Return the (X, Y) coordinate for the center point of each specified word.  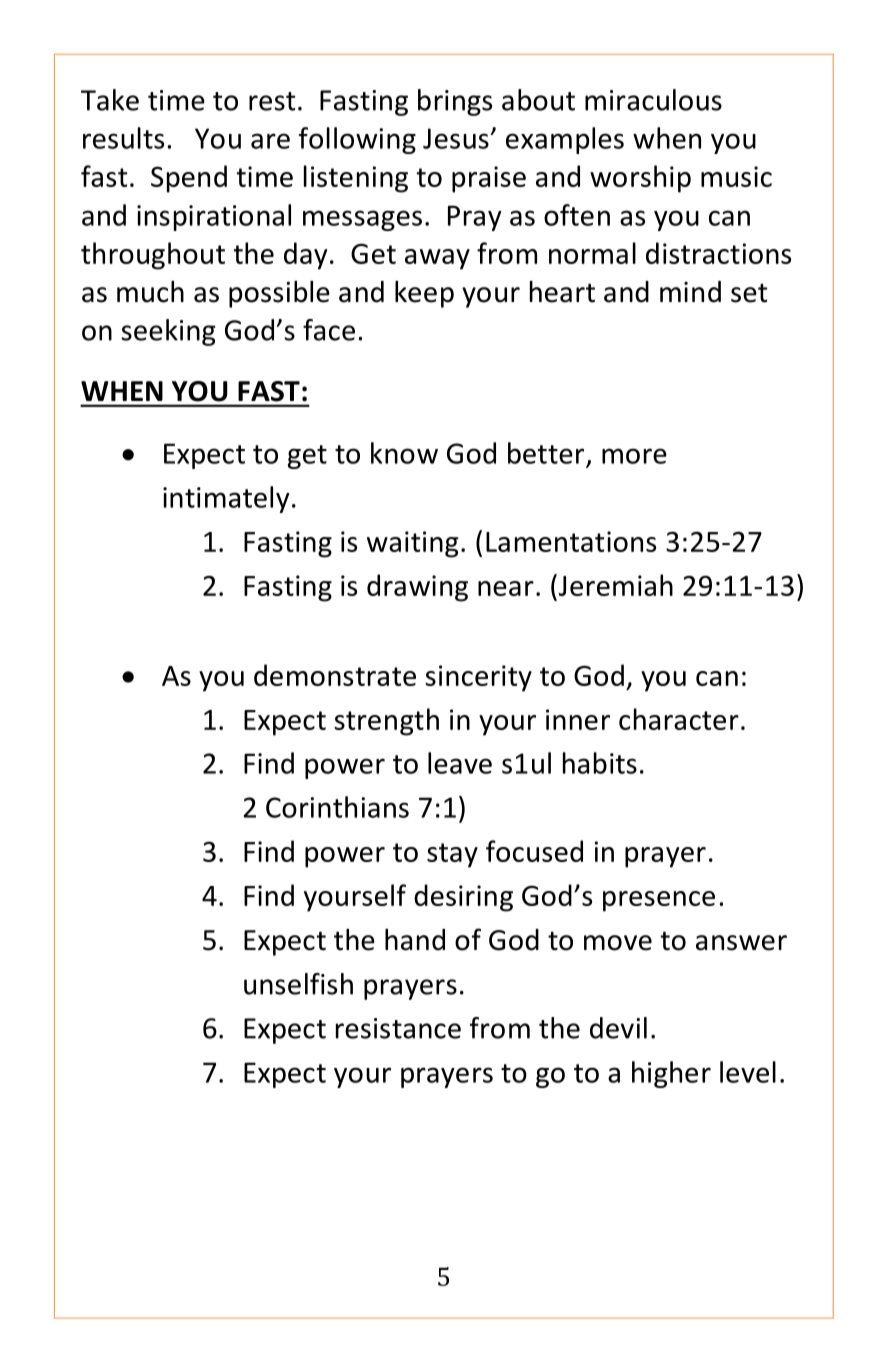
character (679, 719)
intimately (226, 499)
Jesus (457, 138)
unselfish (298, 984)
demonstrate (335, 675)
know (404, 453)
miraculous (653, 100)
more (634, 456)
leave (460, 763)
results (123, 138)
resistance (398, 1028)
